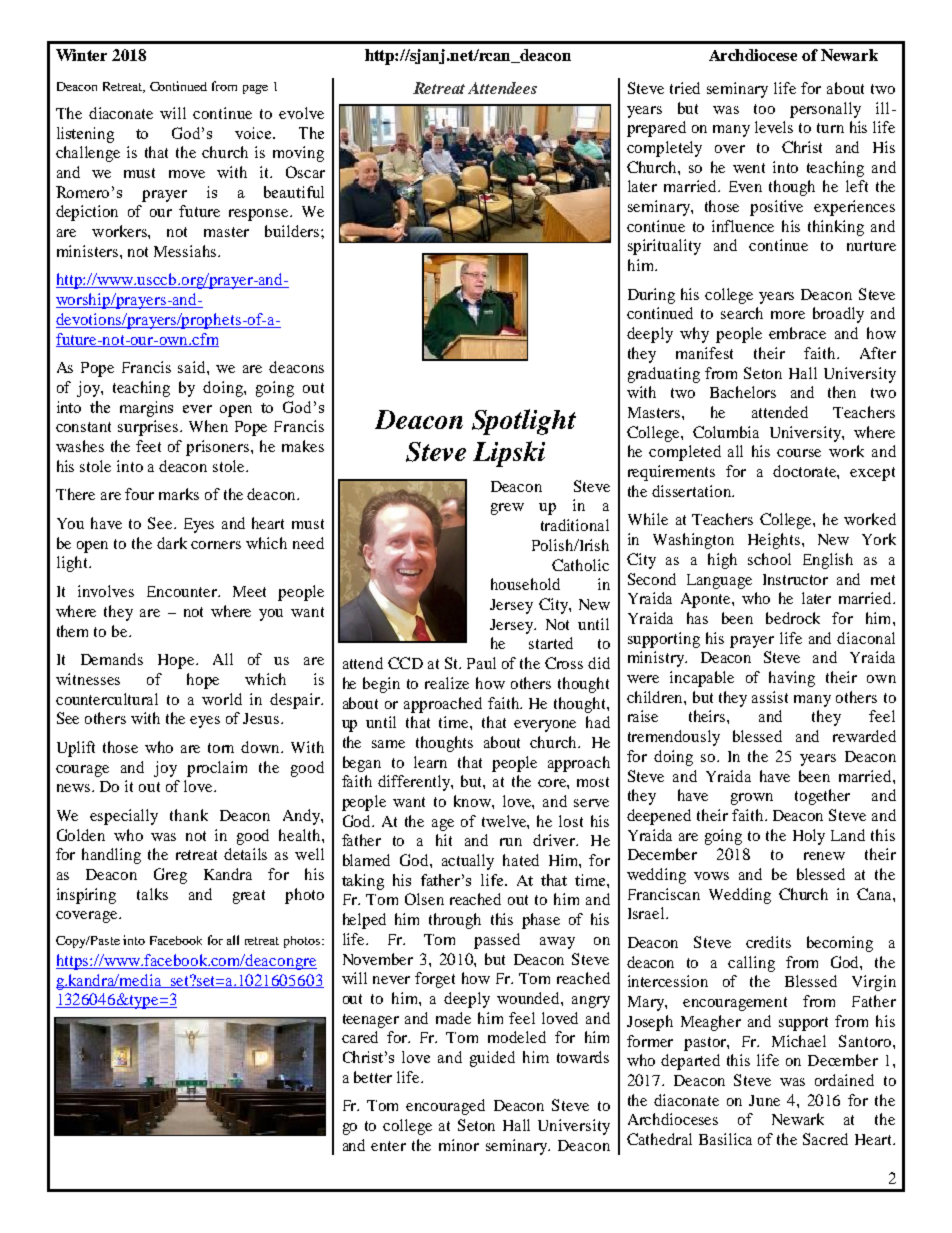  Describe the element at coordinates (764, 109) in the screenshot. I see `too` at that location.
